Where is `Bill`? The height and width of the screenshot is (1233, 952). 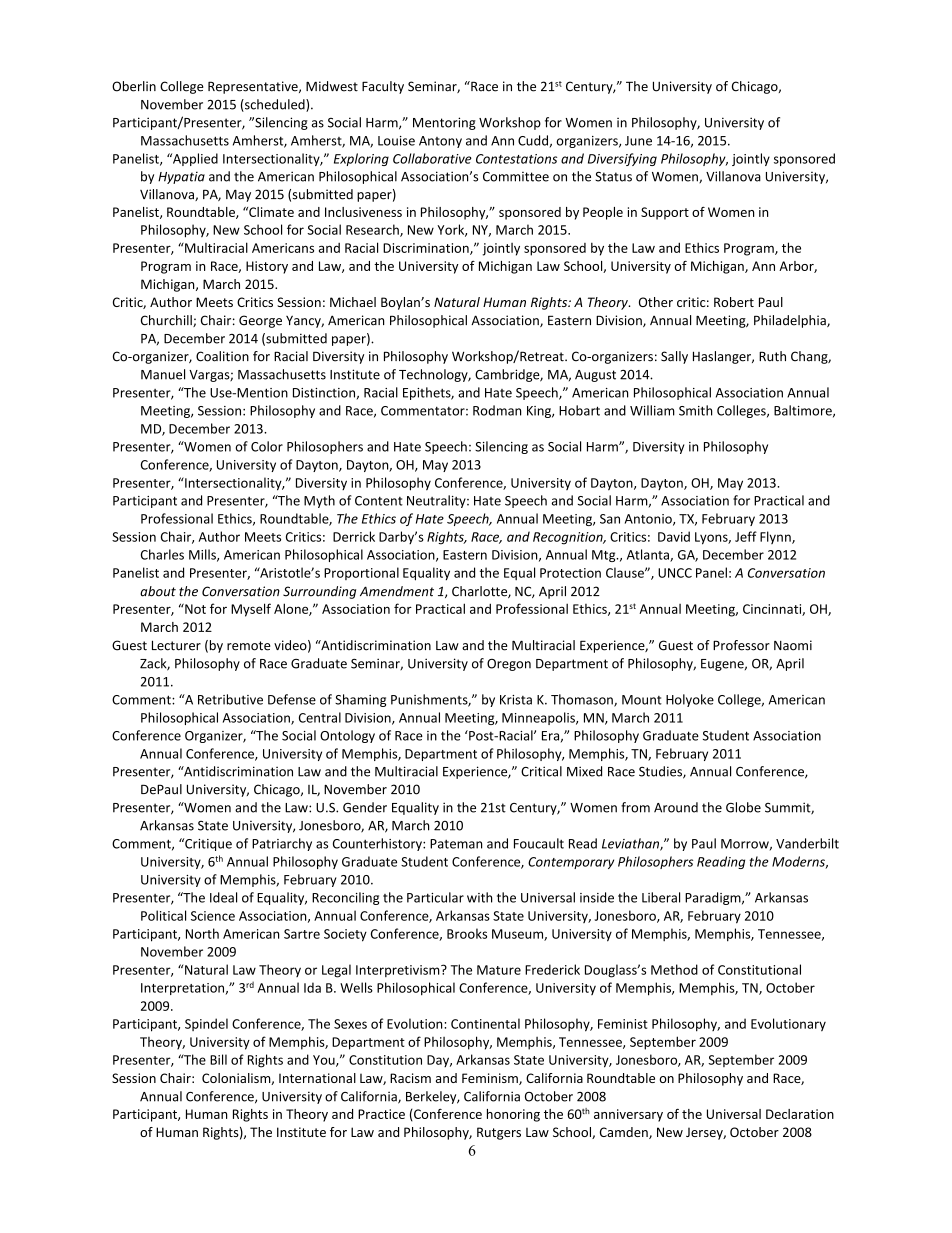
Bill is located at coordinates (218, 1059).
